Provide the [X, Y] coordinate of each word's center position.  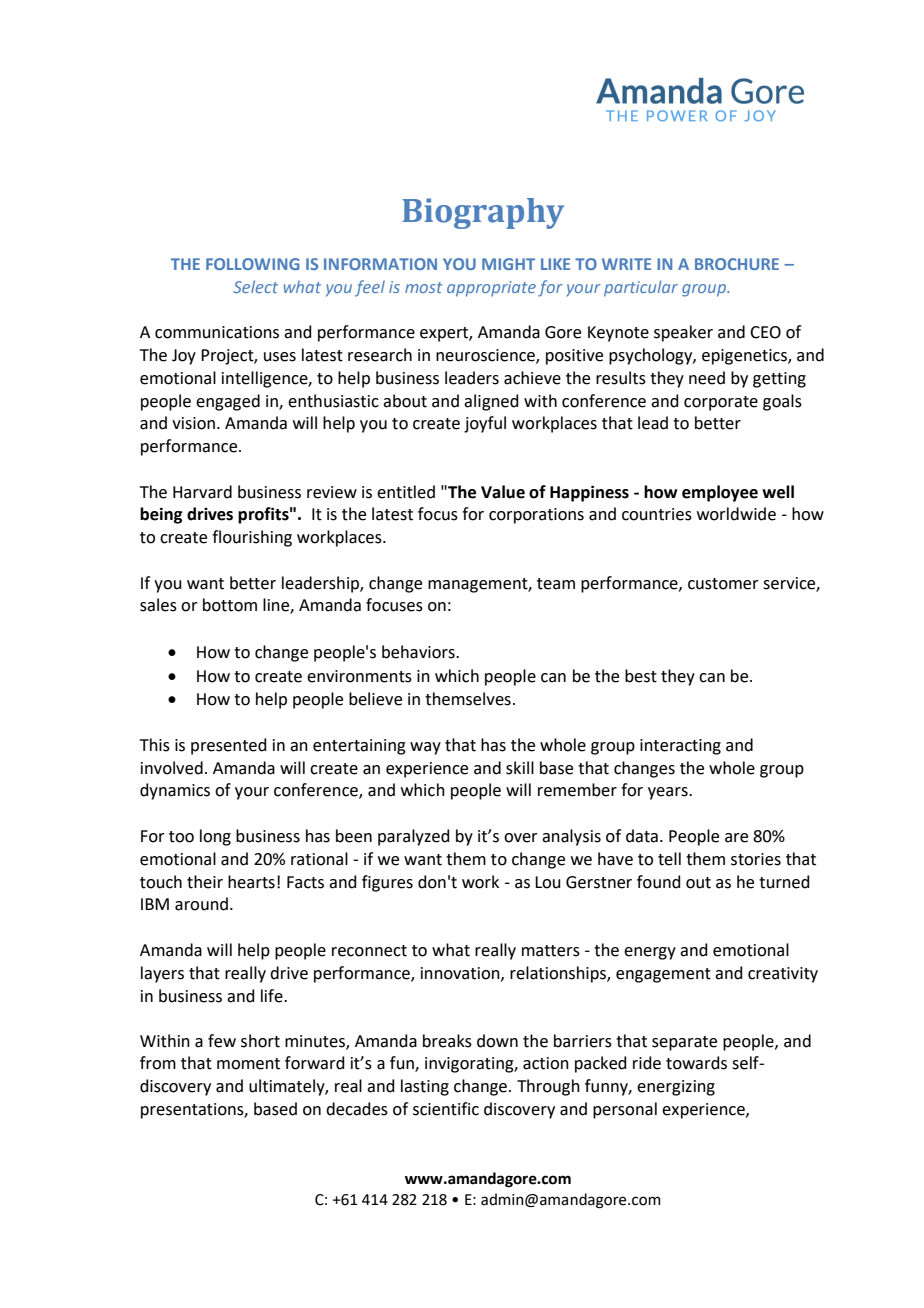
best [641, 676]
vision [193, 423]
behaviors [419, 652]
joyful [485, 424]
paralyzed [414, 837]
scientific [446, 1109]
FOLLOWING [253, 264]
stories [756, 859]
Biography [483, 213]
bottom [230, 605]
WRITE [626, 264]
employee [720, 493]
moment [248, 1064]
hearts [251, 882]
